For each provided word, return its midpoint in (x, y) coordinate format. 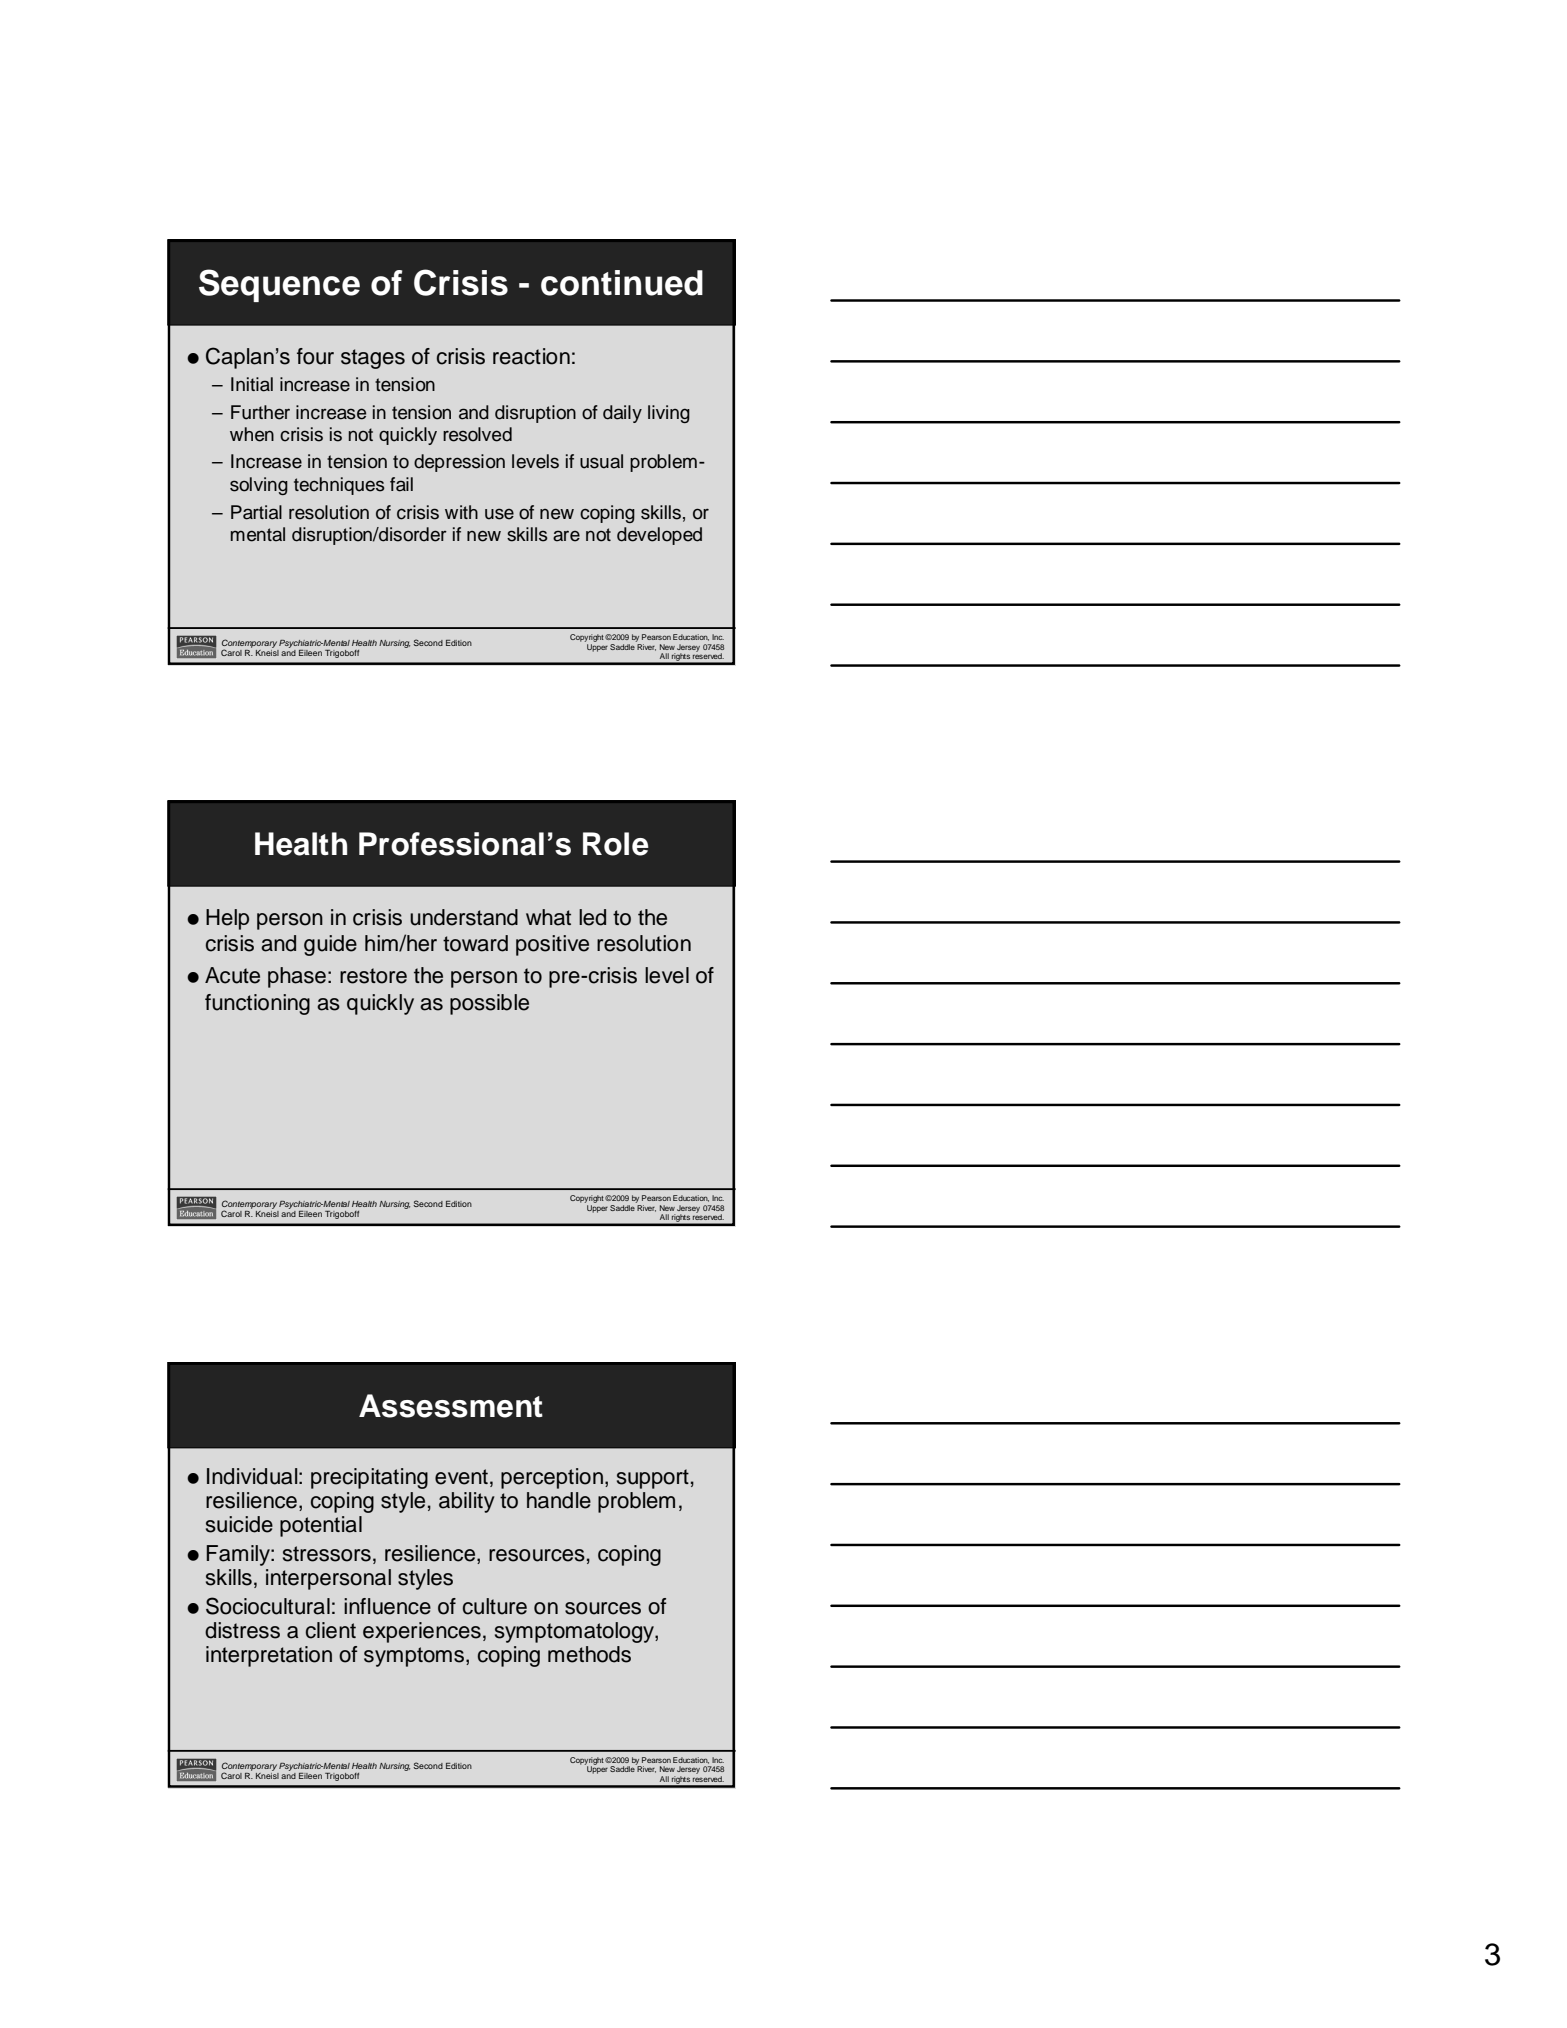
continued (622, 283)
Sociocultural (268, 1606)
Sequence (279, 285)
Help (227, 919)
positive (552, 945)
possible (489, 1004)
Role (616, 844)
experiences (422, 1632)
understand (464, 917)
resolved (477, 434)
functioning (257, 1004)
